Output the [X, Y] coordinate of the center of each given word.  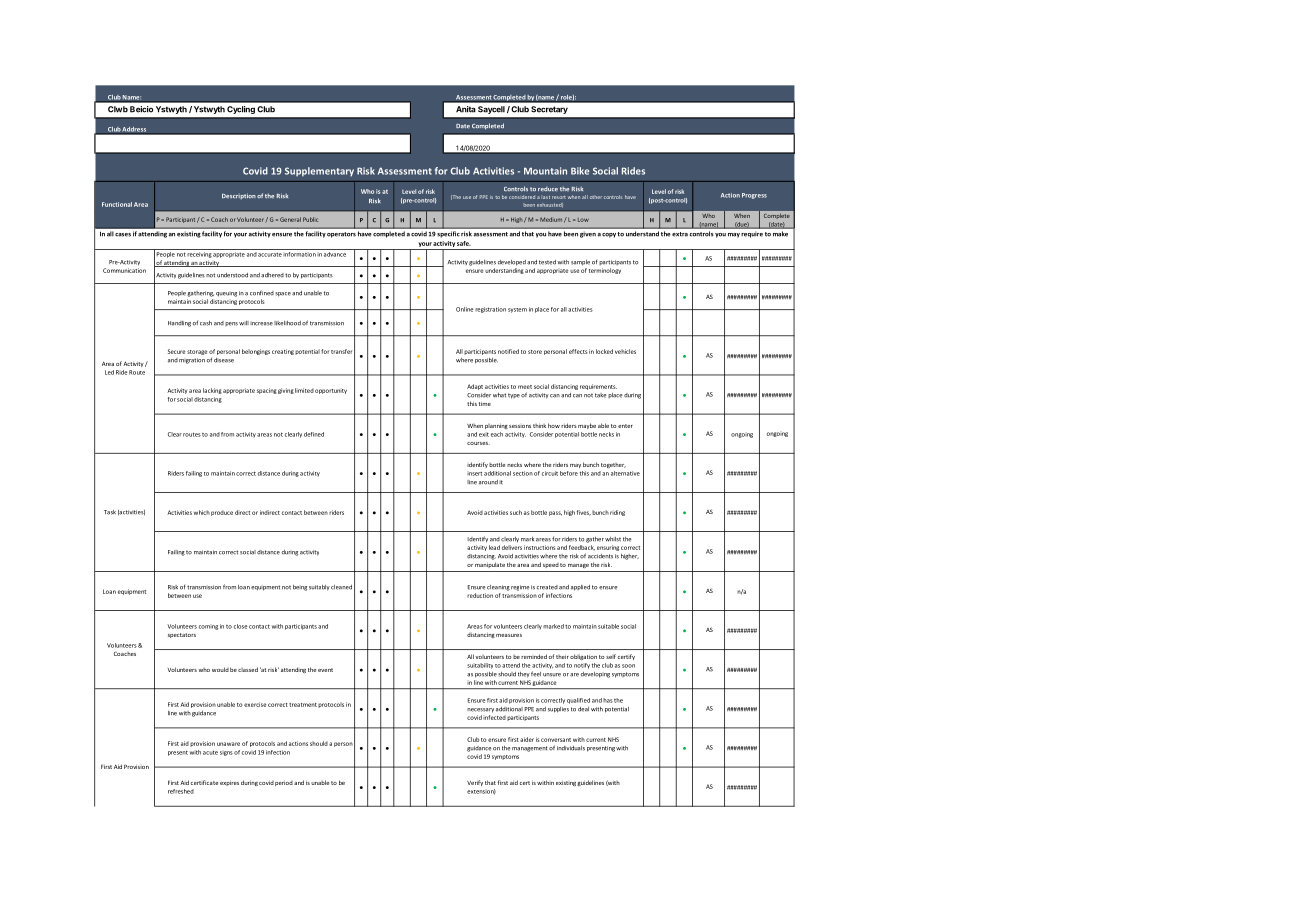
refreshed [181, 791]
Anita [466, 109]
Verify [475, 783]
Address [135, 130]
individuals [571, 748]
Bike [580, 171]
